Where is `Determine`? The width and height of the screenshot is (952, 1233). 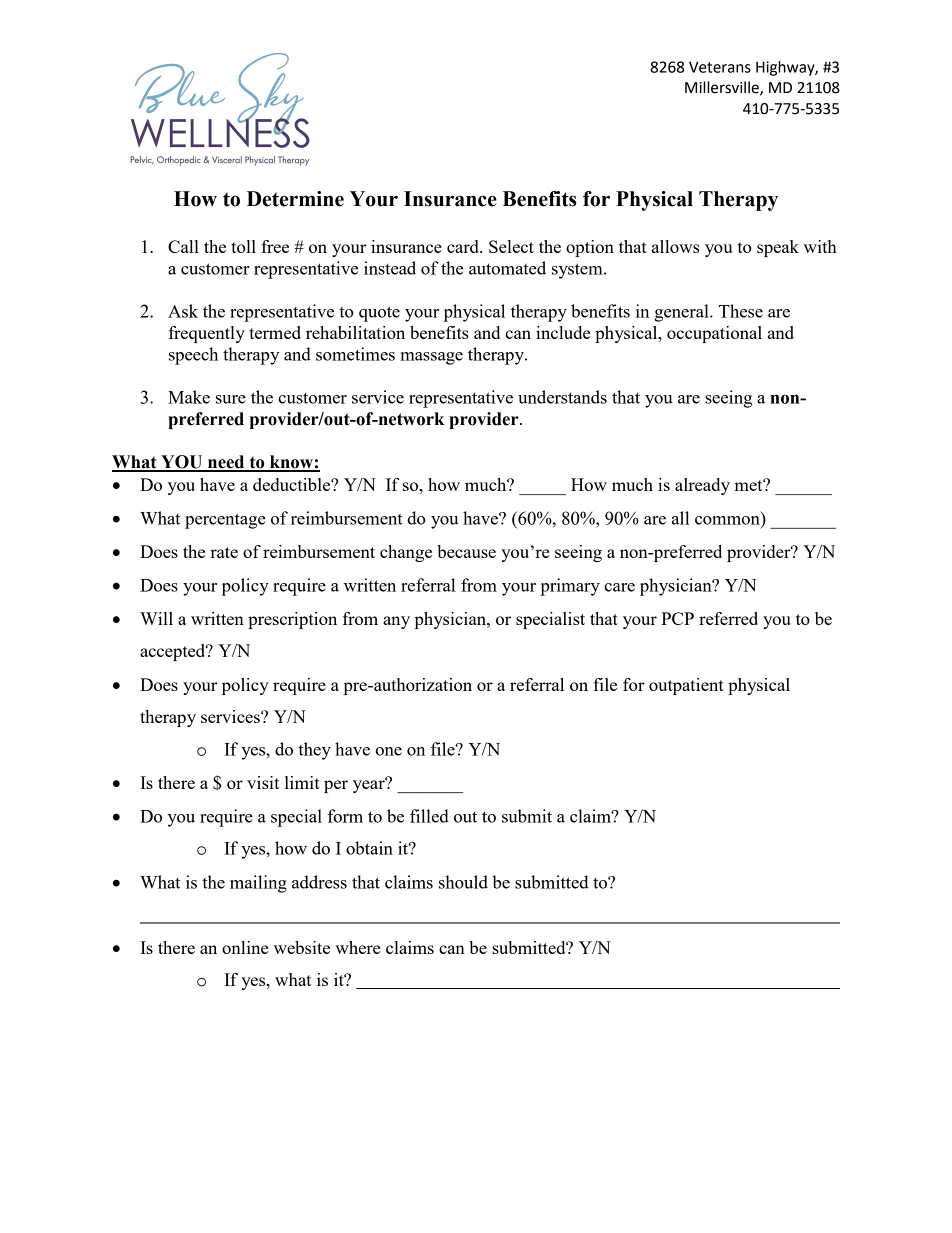
Determine is located at coordinates (295, 199).
